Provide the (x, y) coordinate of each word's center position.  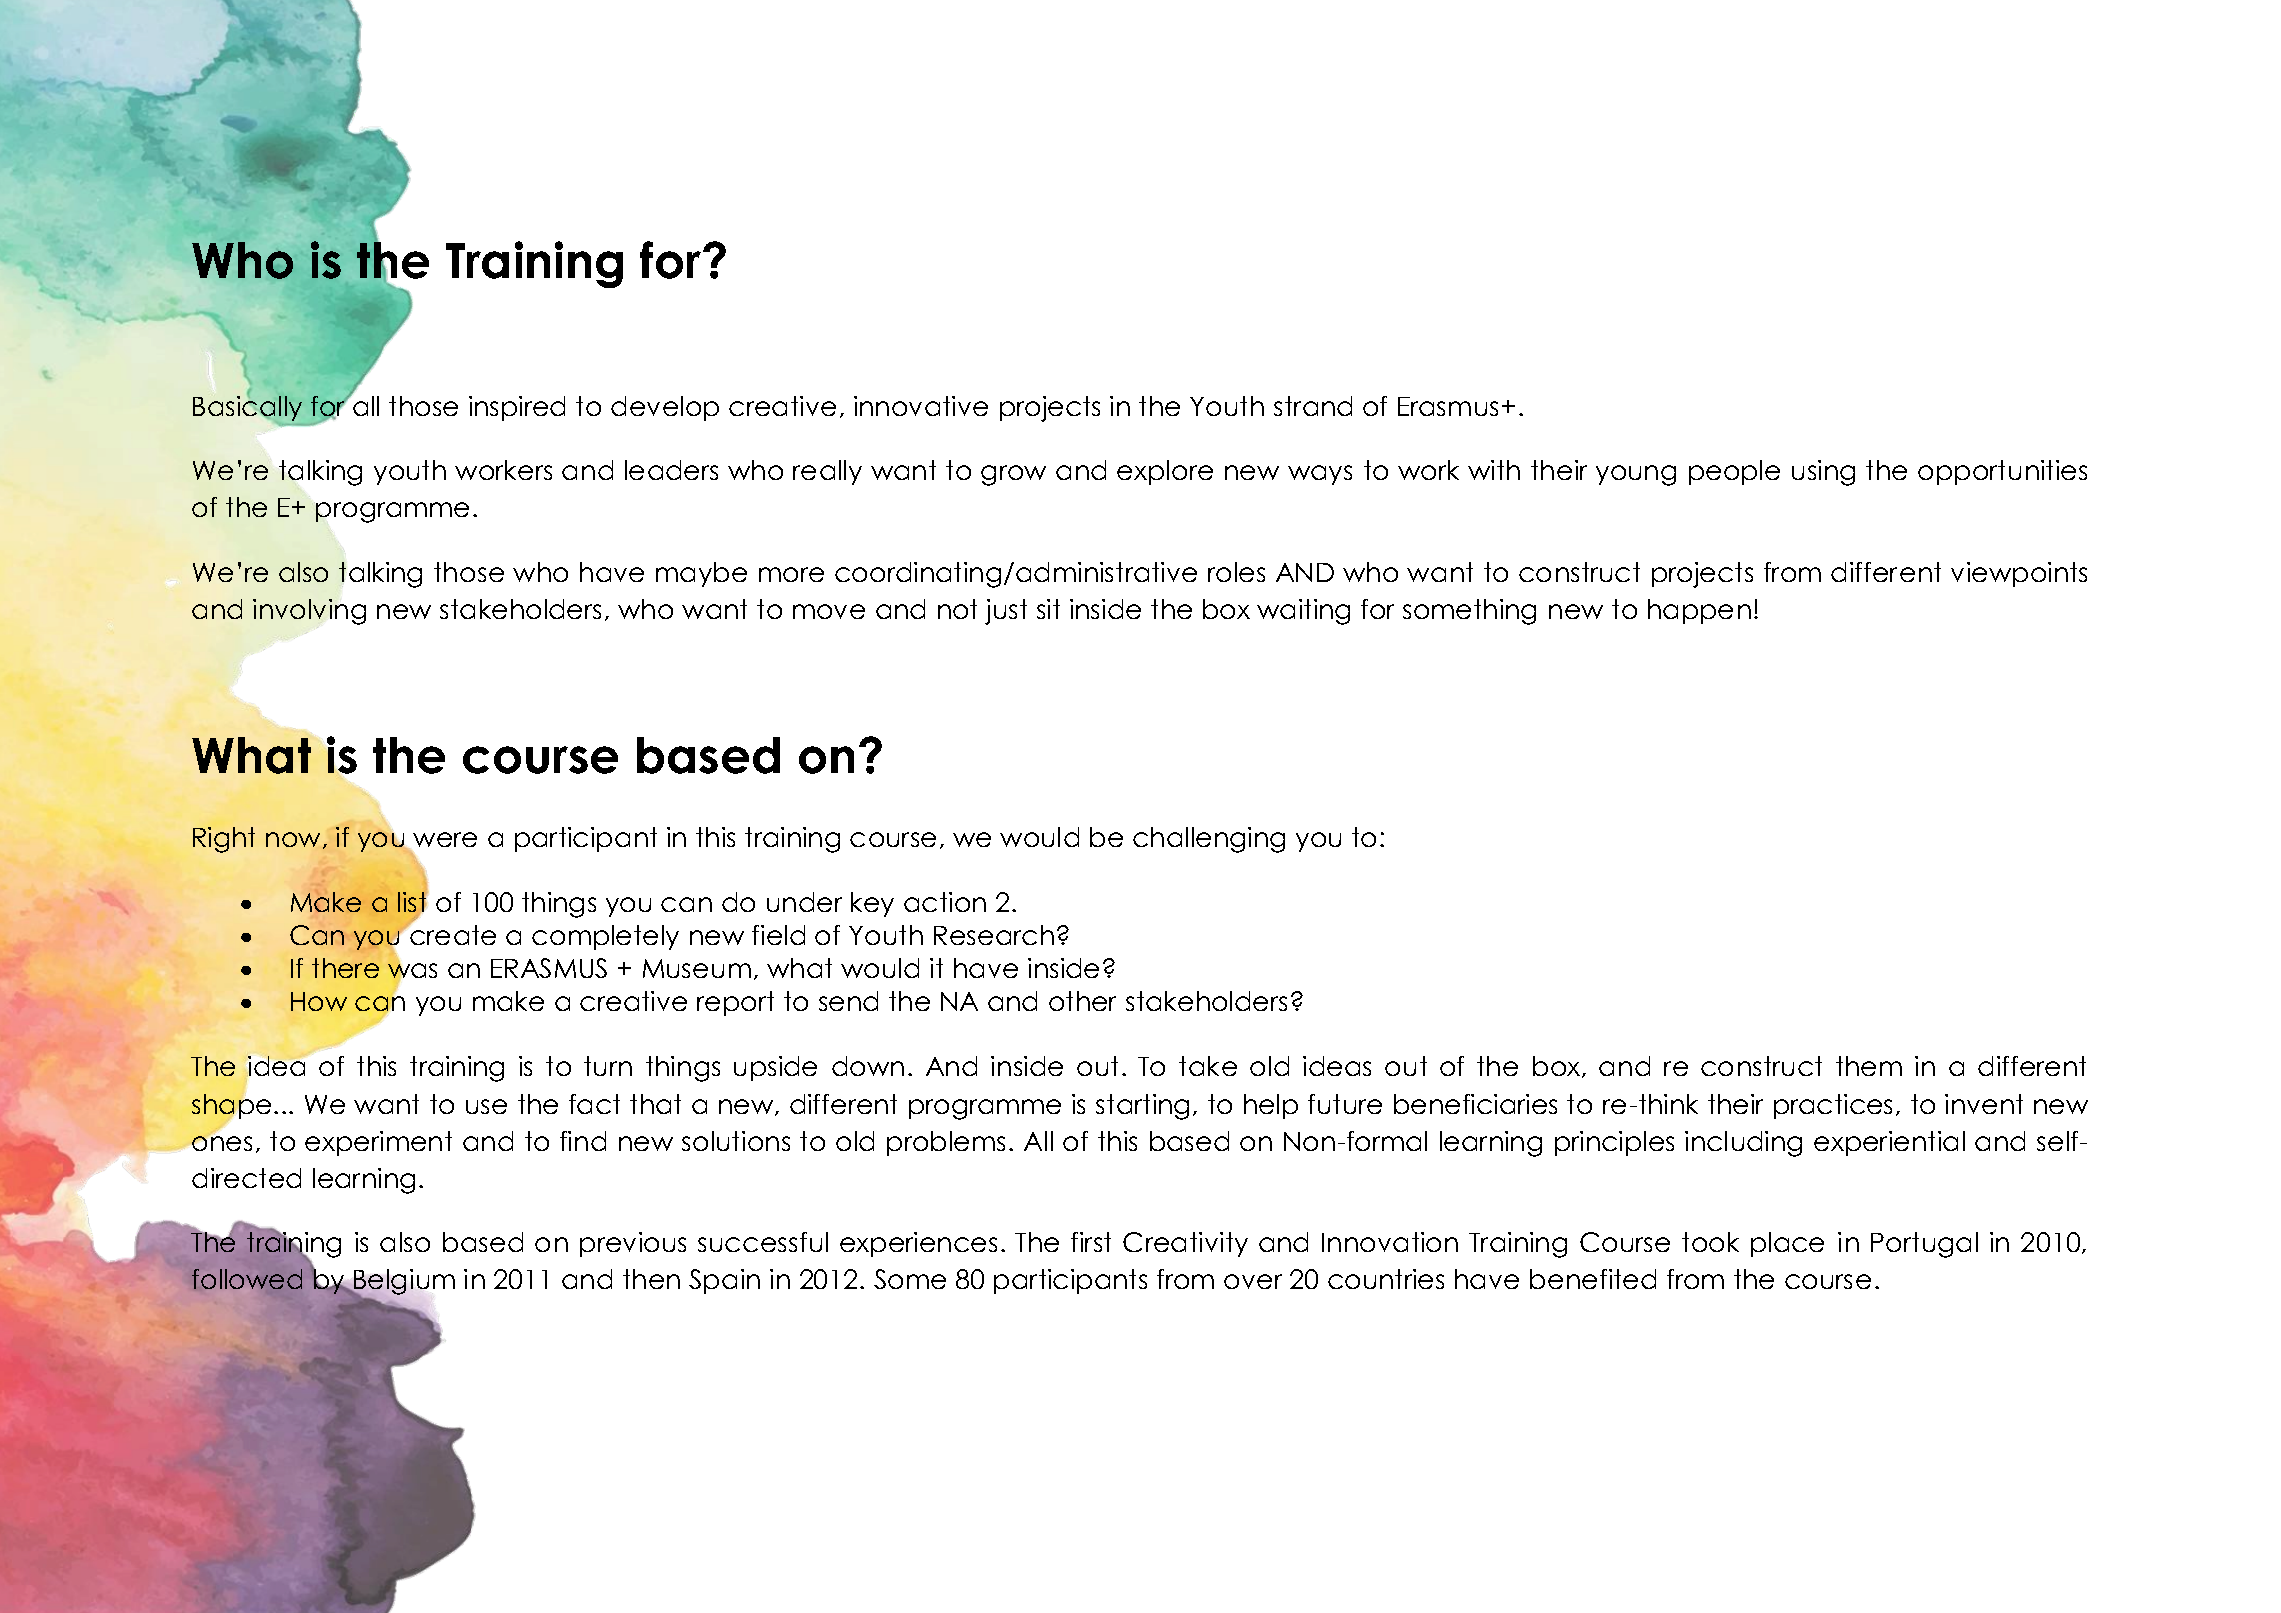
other (1082, 1001)
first (1091, 1242)
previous (633, 1244)
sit (1048, 609)
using (1823, 473)
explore (1165, 472)
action (945, 902)
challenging (1209, 840)
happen (1699, 611)
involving (309, 612)
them (1869, 1066)
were (444, 841)
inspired (517, 408)
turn (608, 1066)
